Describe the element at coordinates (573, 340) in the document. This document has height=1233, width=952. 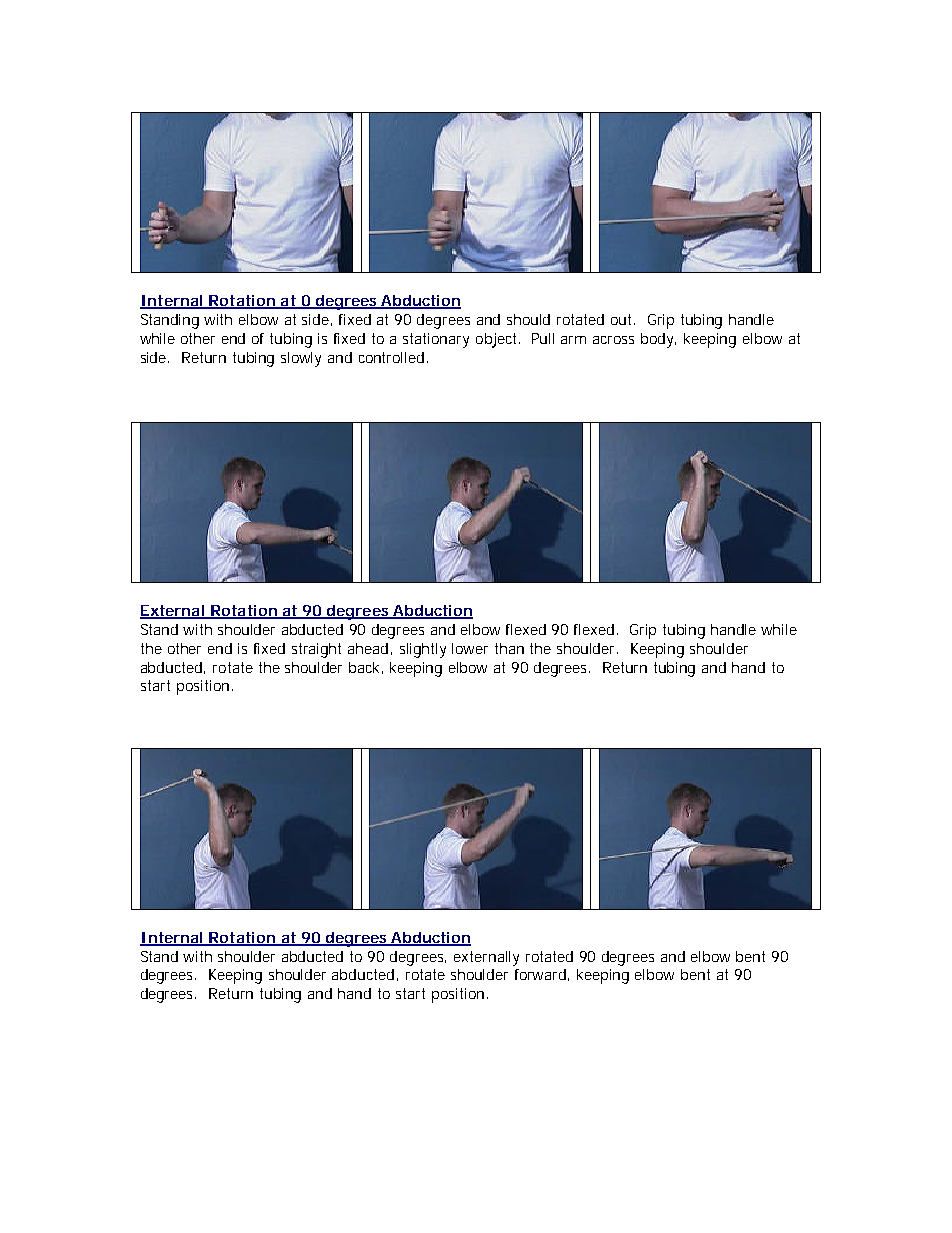
I see `arm` at that location.
